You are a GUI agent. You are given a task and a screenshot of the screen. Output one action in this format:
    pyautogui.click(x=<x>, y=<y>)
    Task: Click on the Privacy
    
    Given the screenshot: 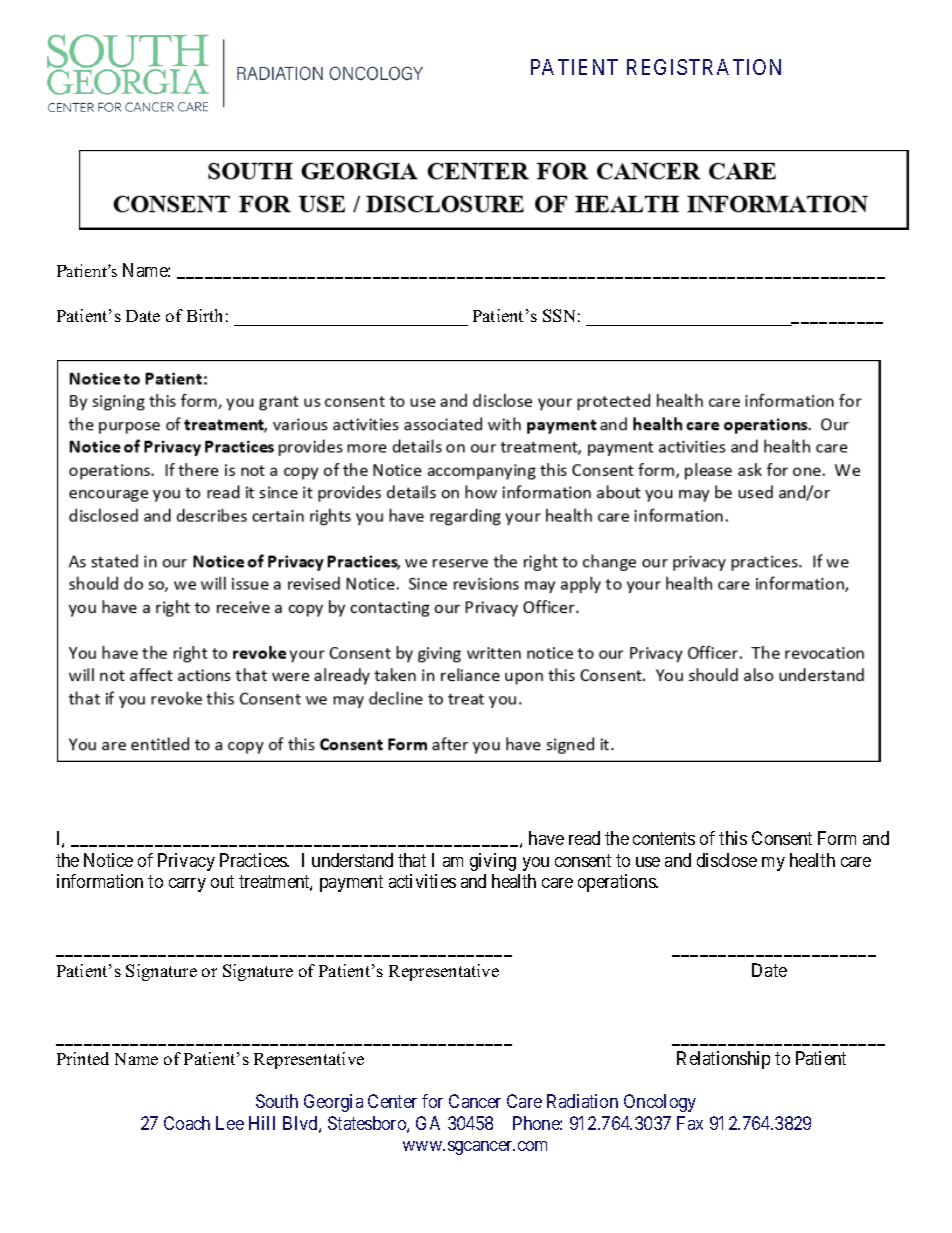 What is the action you would take?
    pyautogui.click(x=186, y=862)
